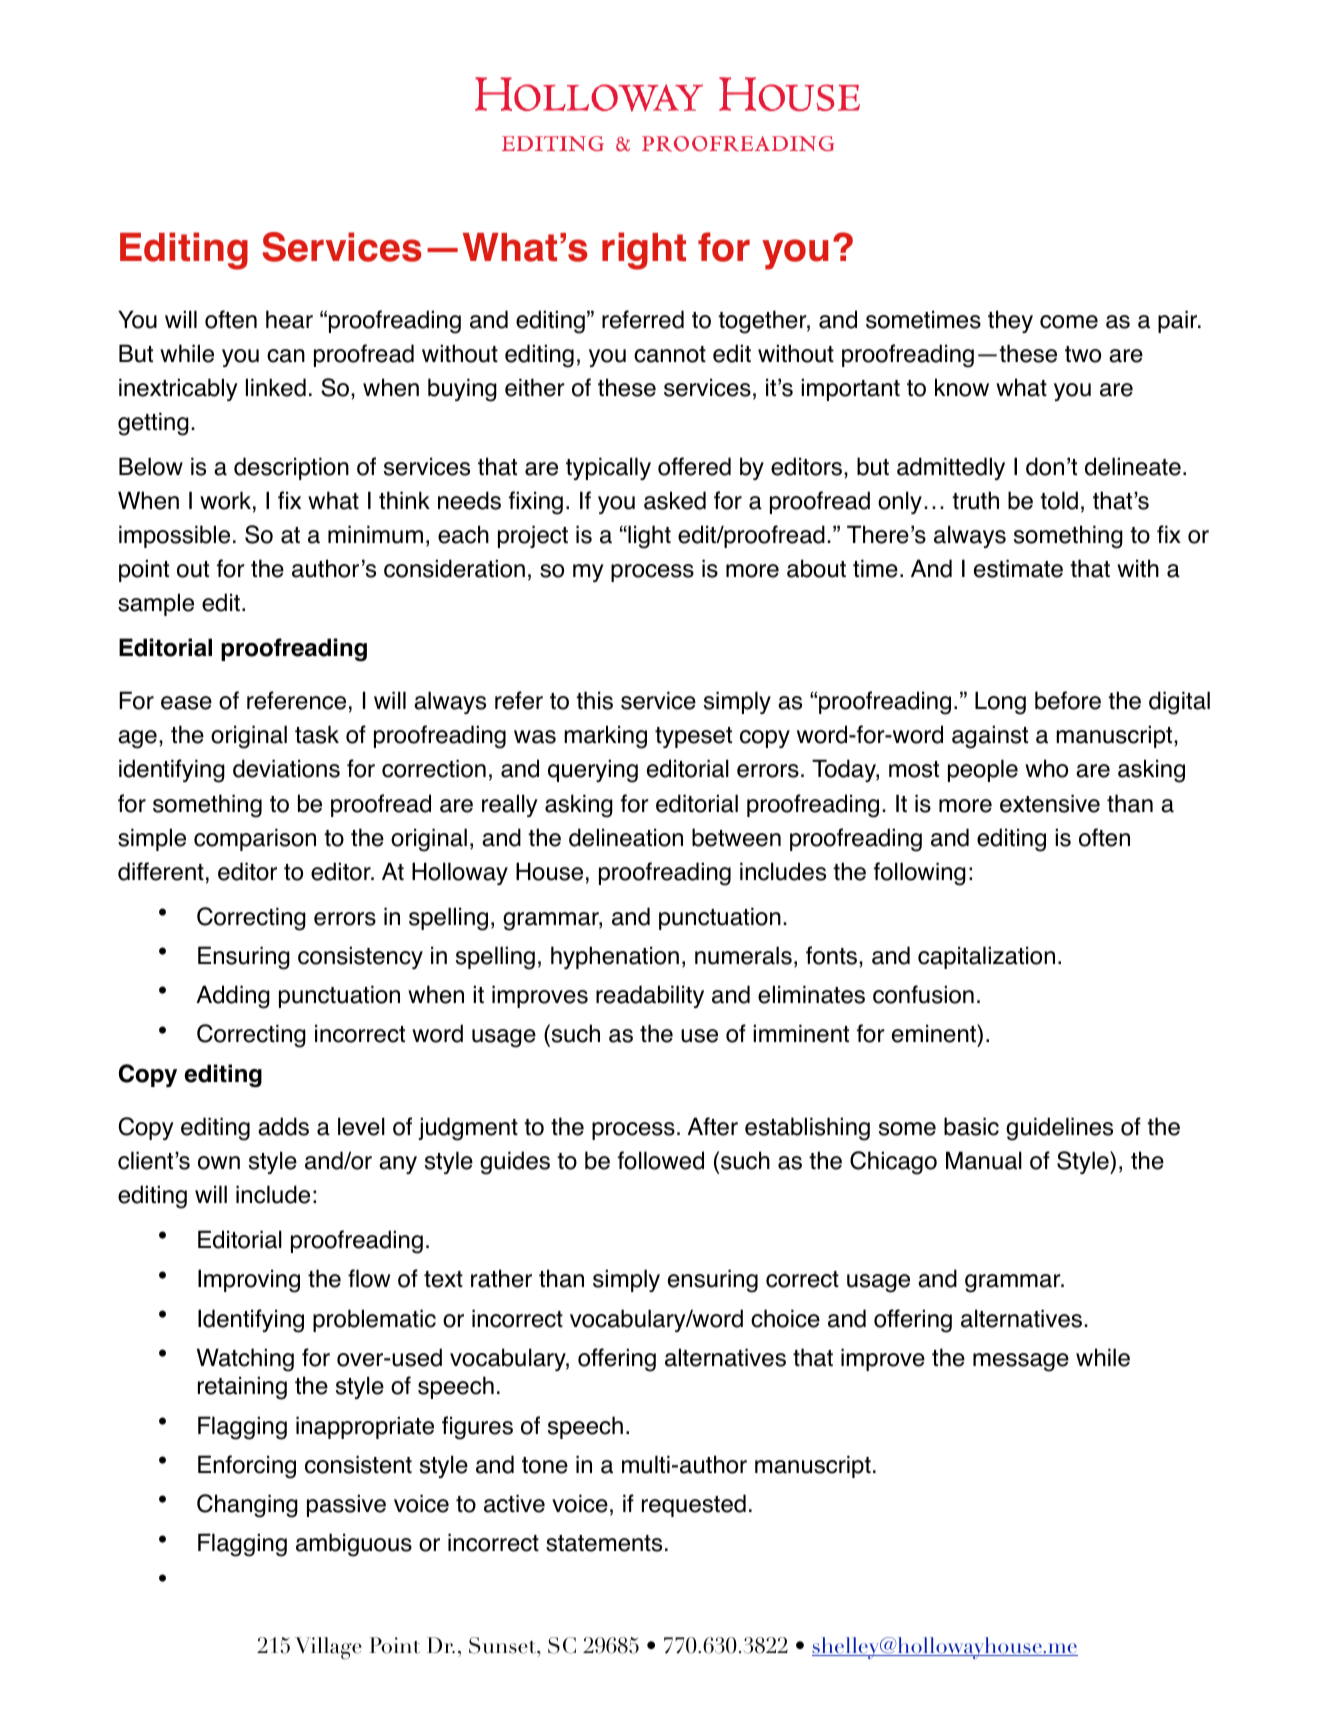 This screenshot has width=1335, height=1728. I want to click on Adding, so click(233, 997).
